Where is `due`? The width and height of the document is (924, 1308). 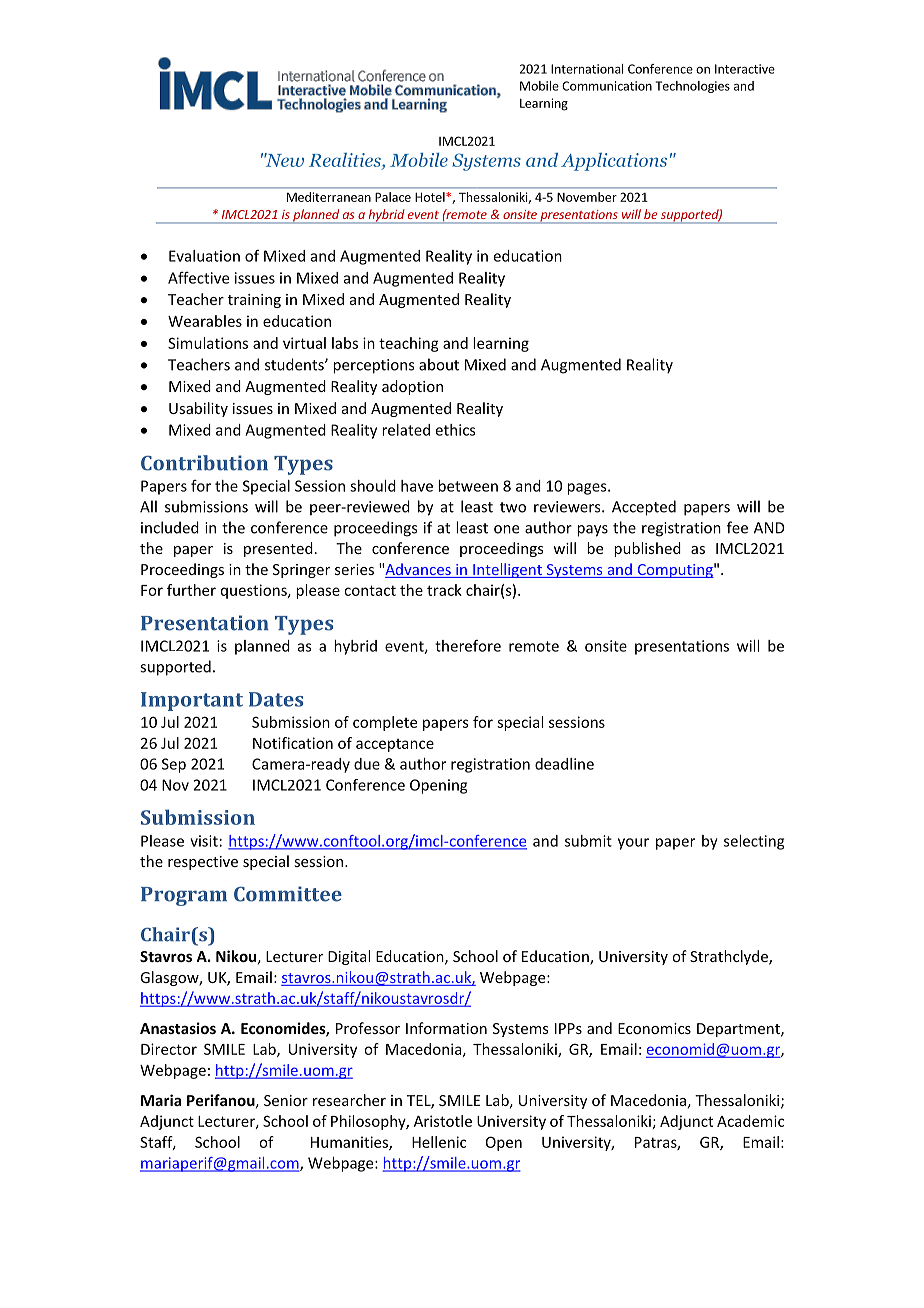
due is located at coordinates (367, 764).
